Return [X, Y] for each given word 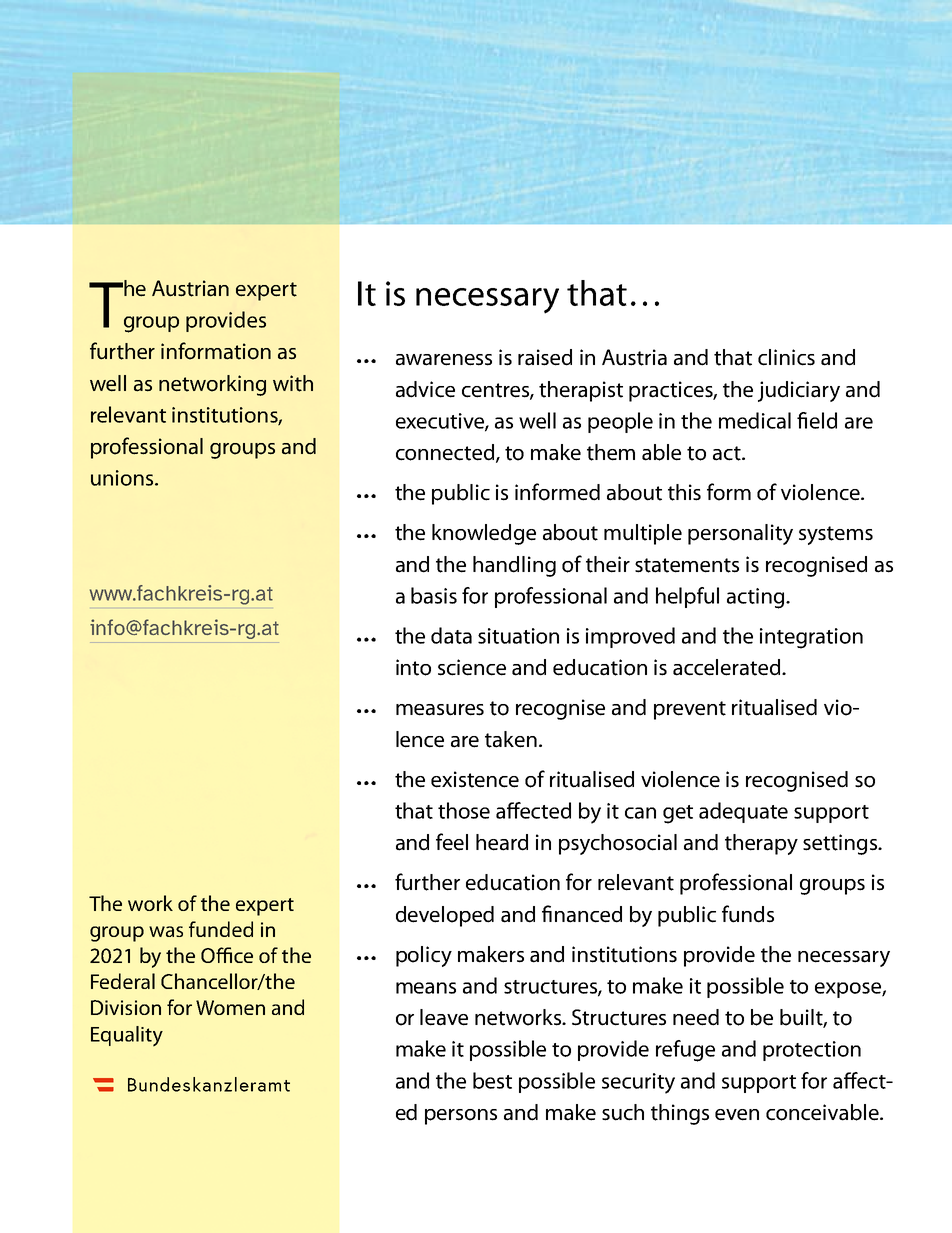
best [492, 1080]
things [680, 1114]
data [451, 635]
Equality [127, 1036]
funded [221, 929]
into [413, 667]
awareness [444, 360]
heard [502, 842]
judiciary [799, 391]
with [293, 383]
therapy [761, 844]
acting [757, 598]
